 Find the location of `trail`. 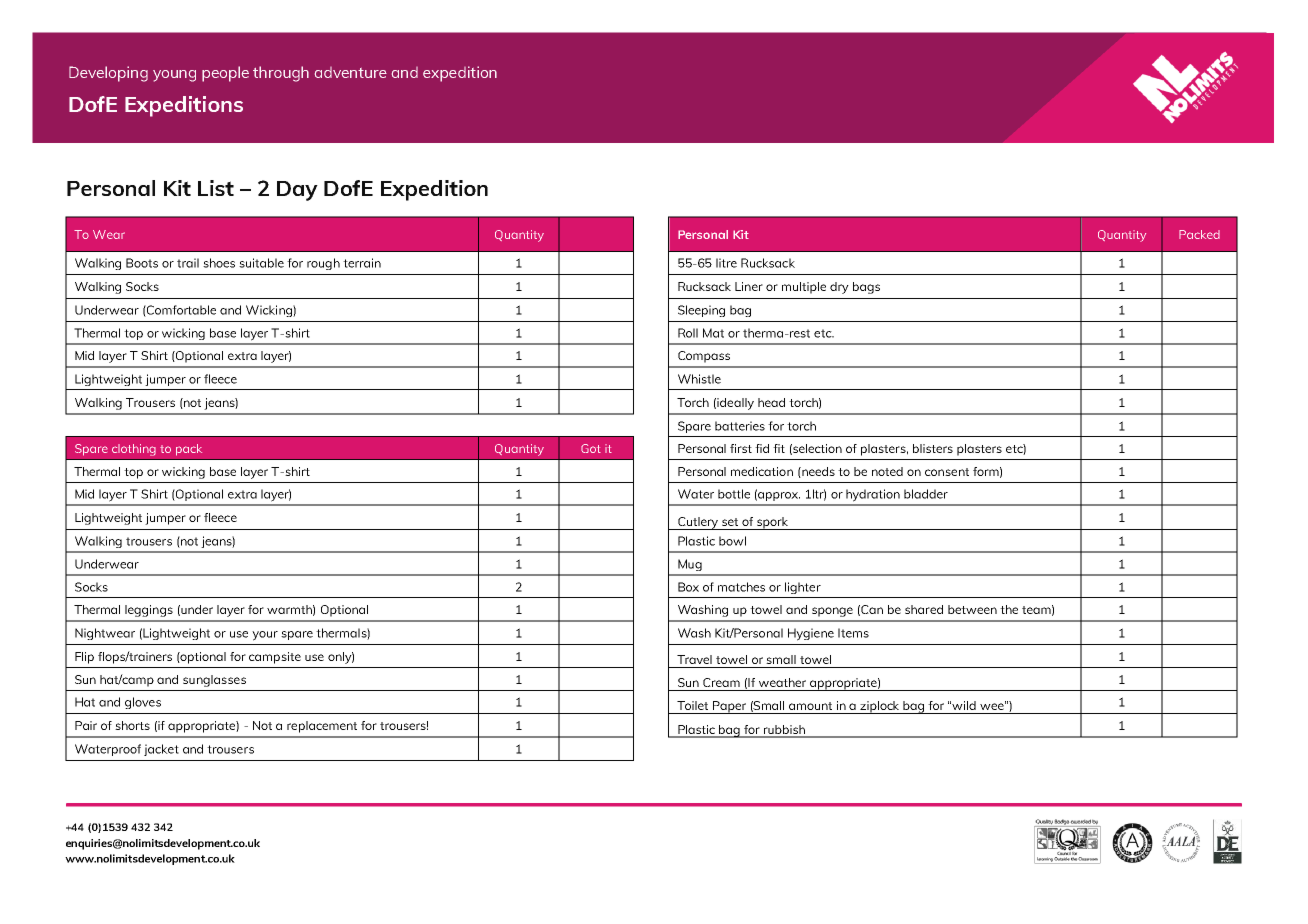

trail is located at coordinates (188, 263).
